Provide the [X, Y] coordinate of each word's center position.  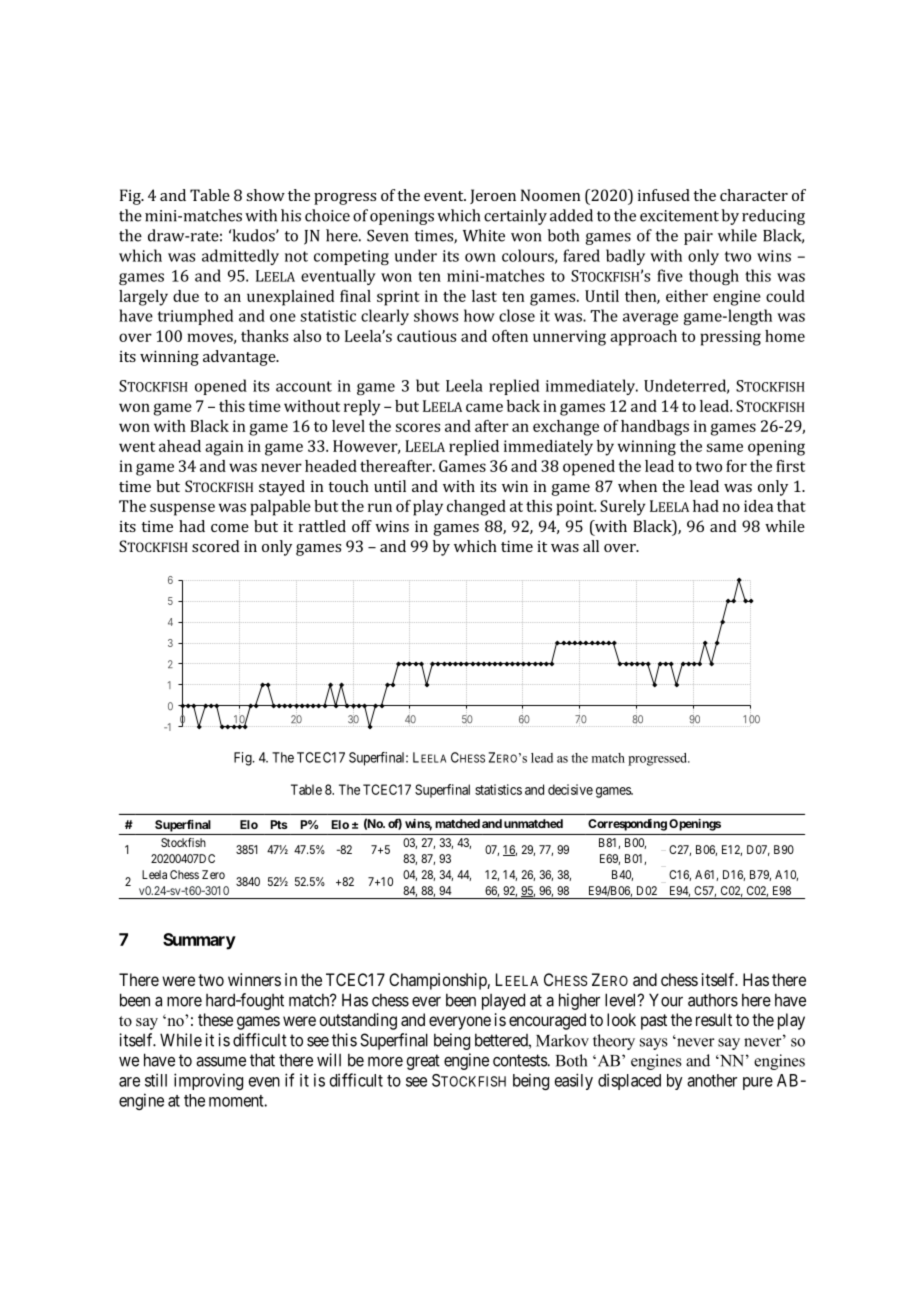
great [423, 1062]
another [712, 1080]
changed [476, 508]
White [484, 235]
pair [698, 237]
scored [215, 546]
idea [758, 506]
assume [221, 1061]
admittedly [240, 257]
